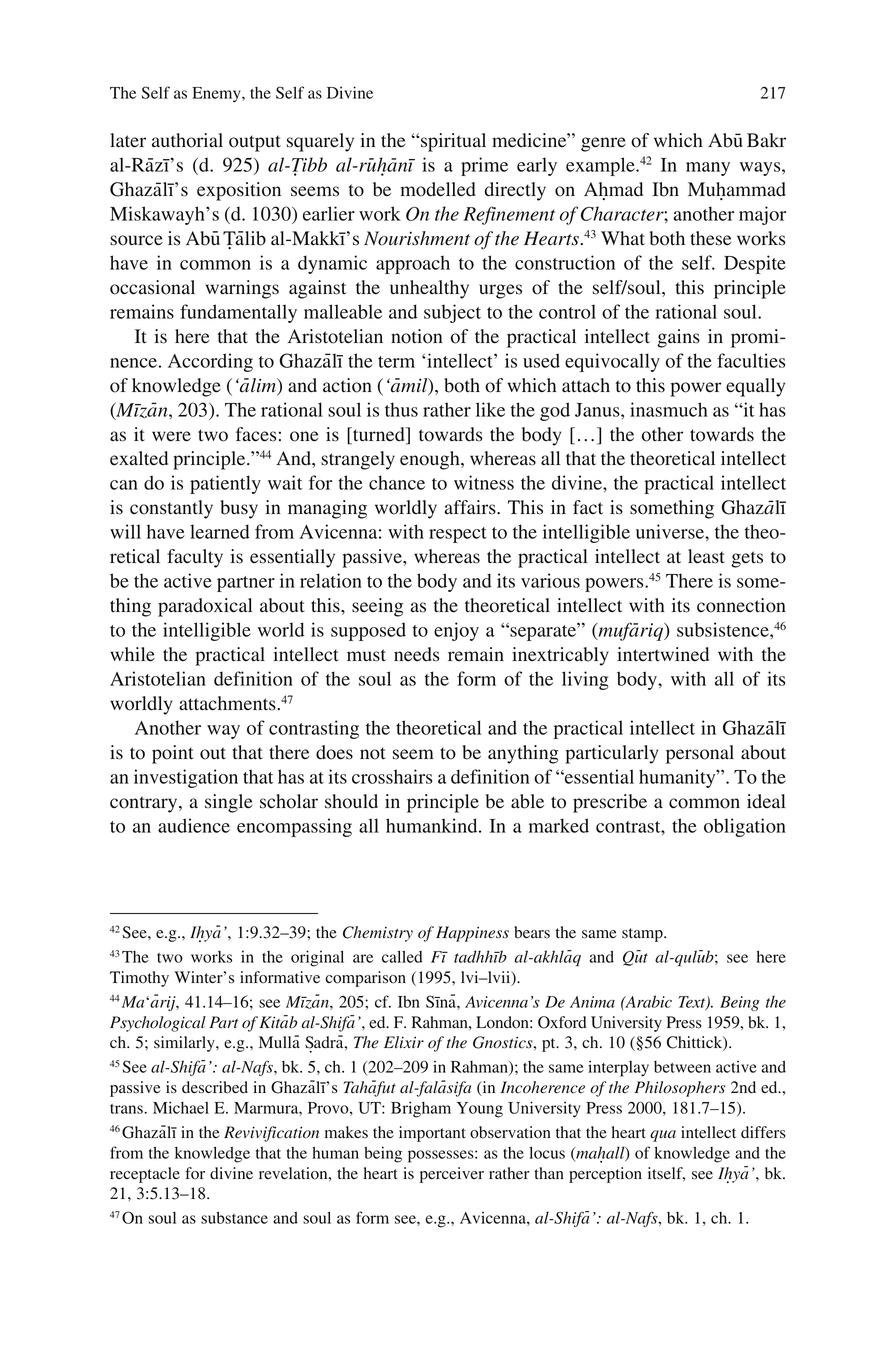  I want to click on intertwined, so click(663, 654).
